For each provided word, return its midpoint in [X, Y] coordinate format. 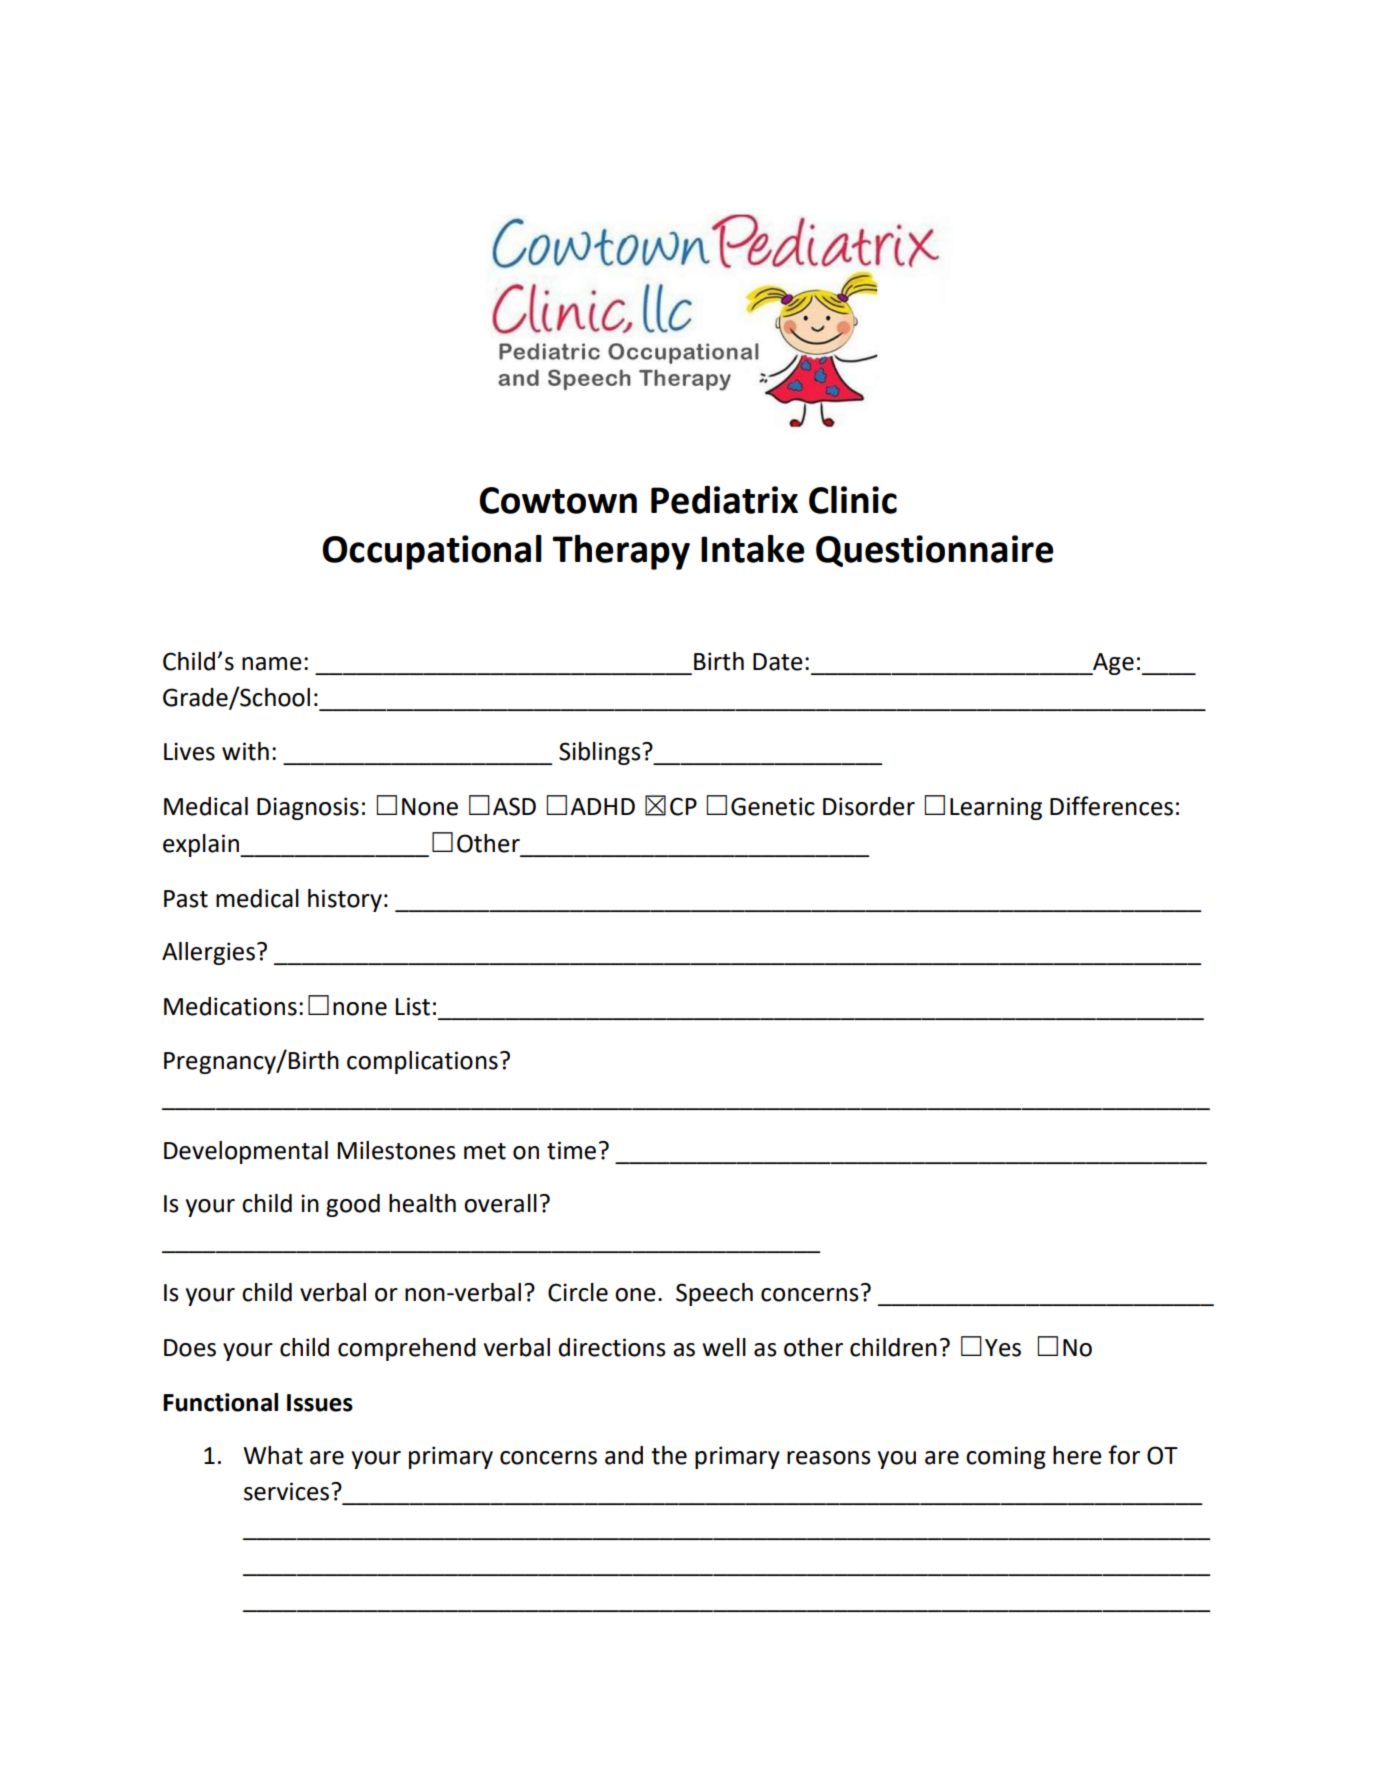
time [571, 1150]
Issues [320, 1403]
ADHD [602, 806]
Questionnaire [935, 551]
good [353, 1205]
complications [422, 1062]
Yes [1003, 1348]
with [245, 751]
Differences [1111, 806]
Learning [996, 808]
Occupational [432, 552]
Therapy [621, 552]
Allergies [208, 953]
